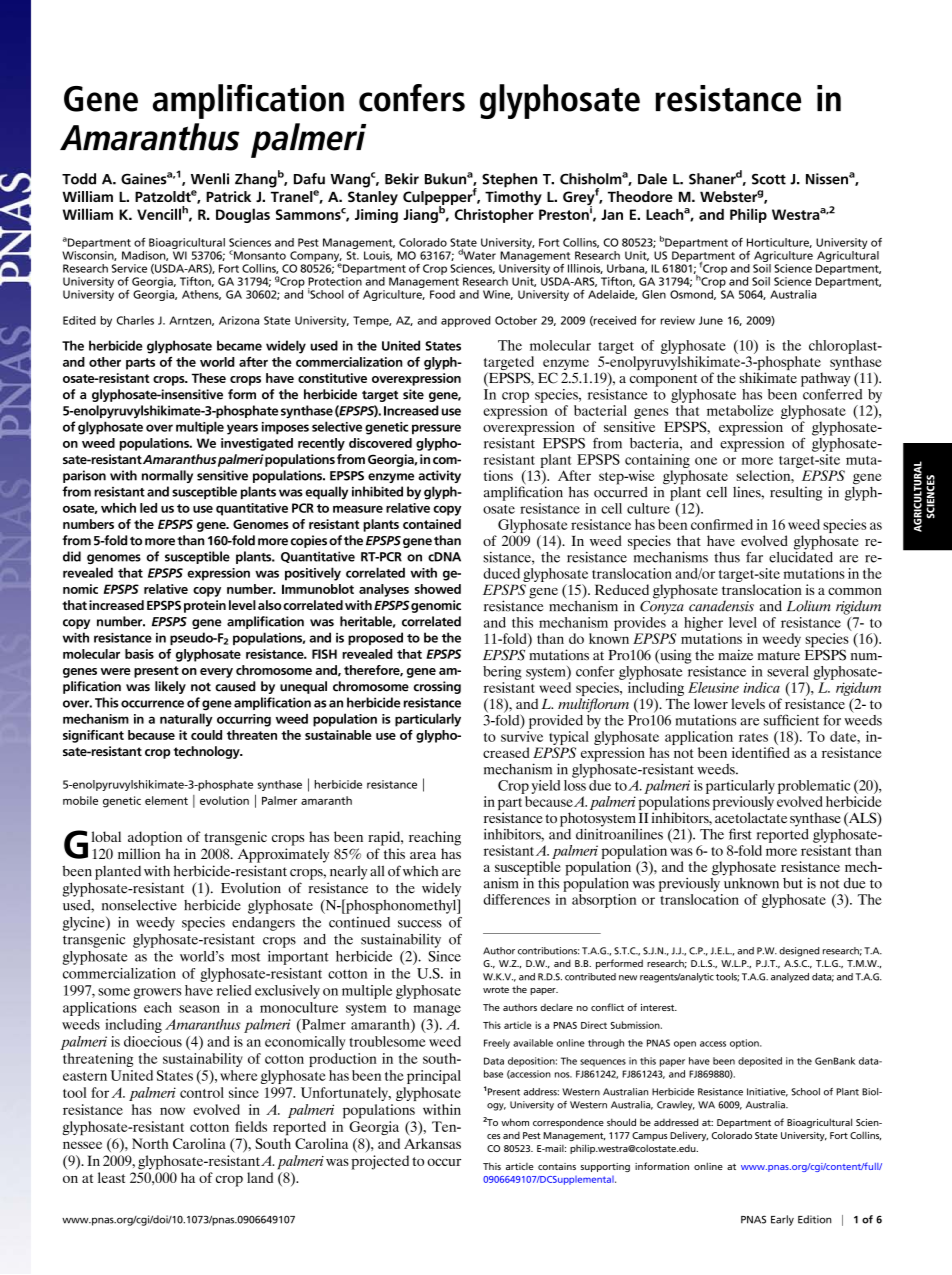 This page has height=1275, width=952. What do you see at coordinates (111, 1177) in the page?
I see `least` at bounding box center [111, 1177].
